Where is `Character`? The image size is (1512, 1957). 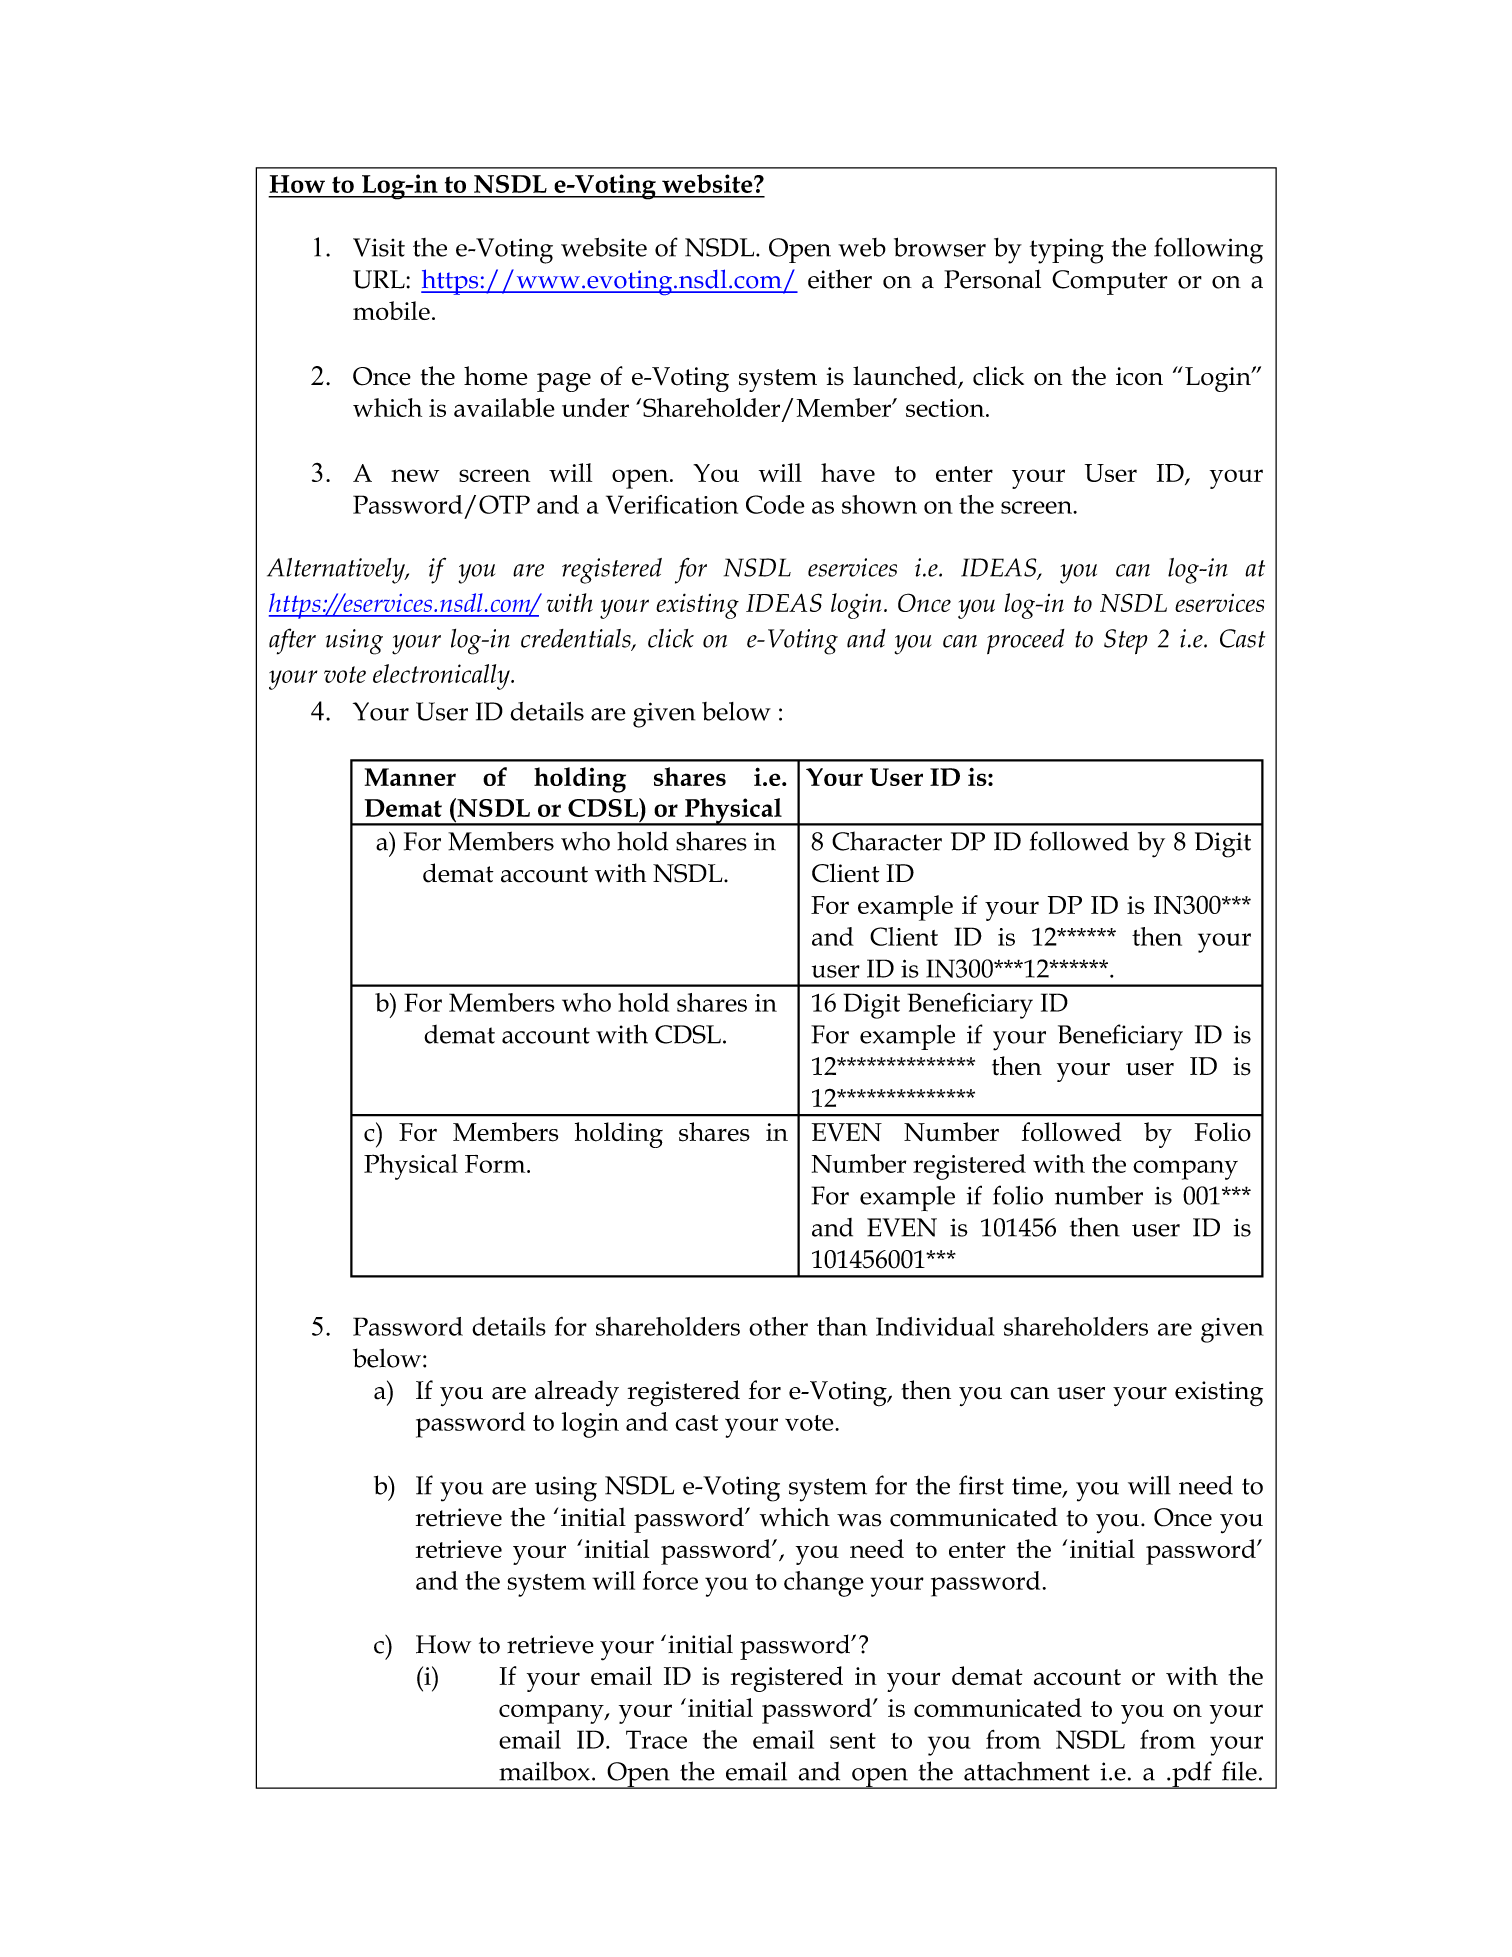
Character is located at coordinates (887, 841).
